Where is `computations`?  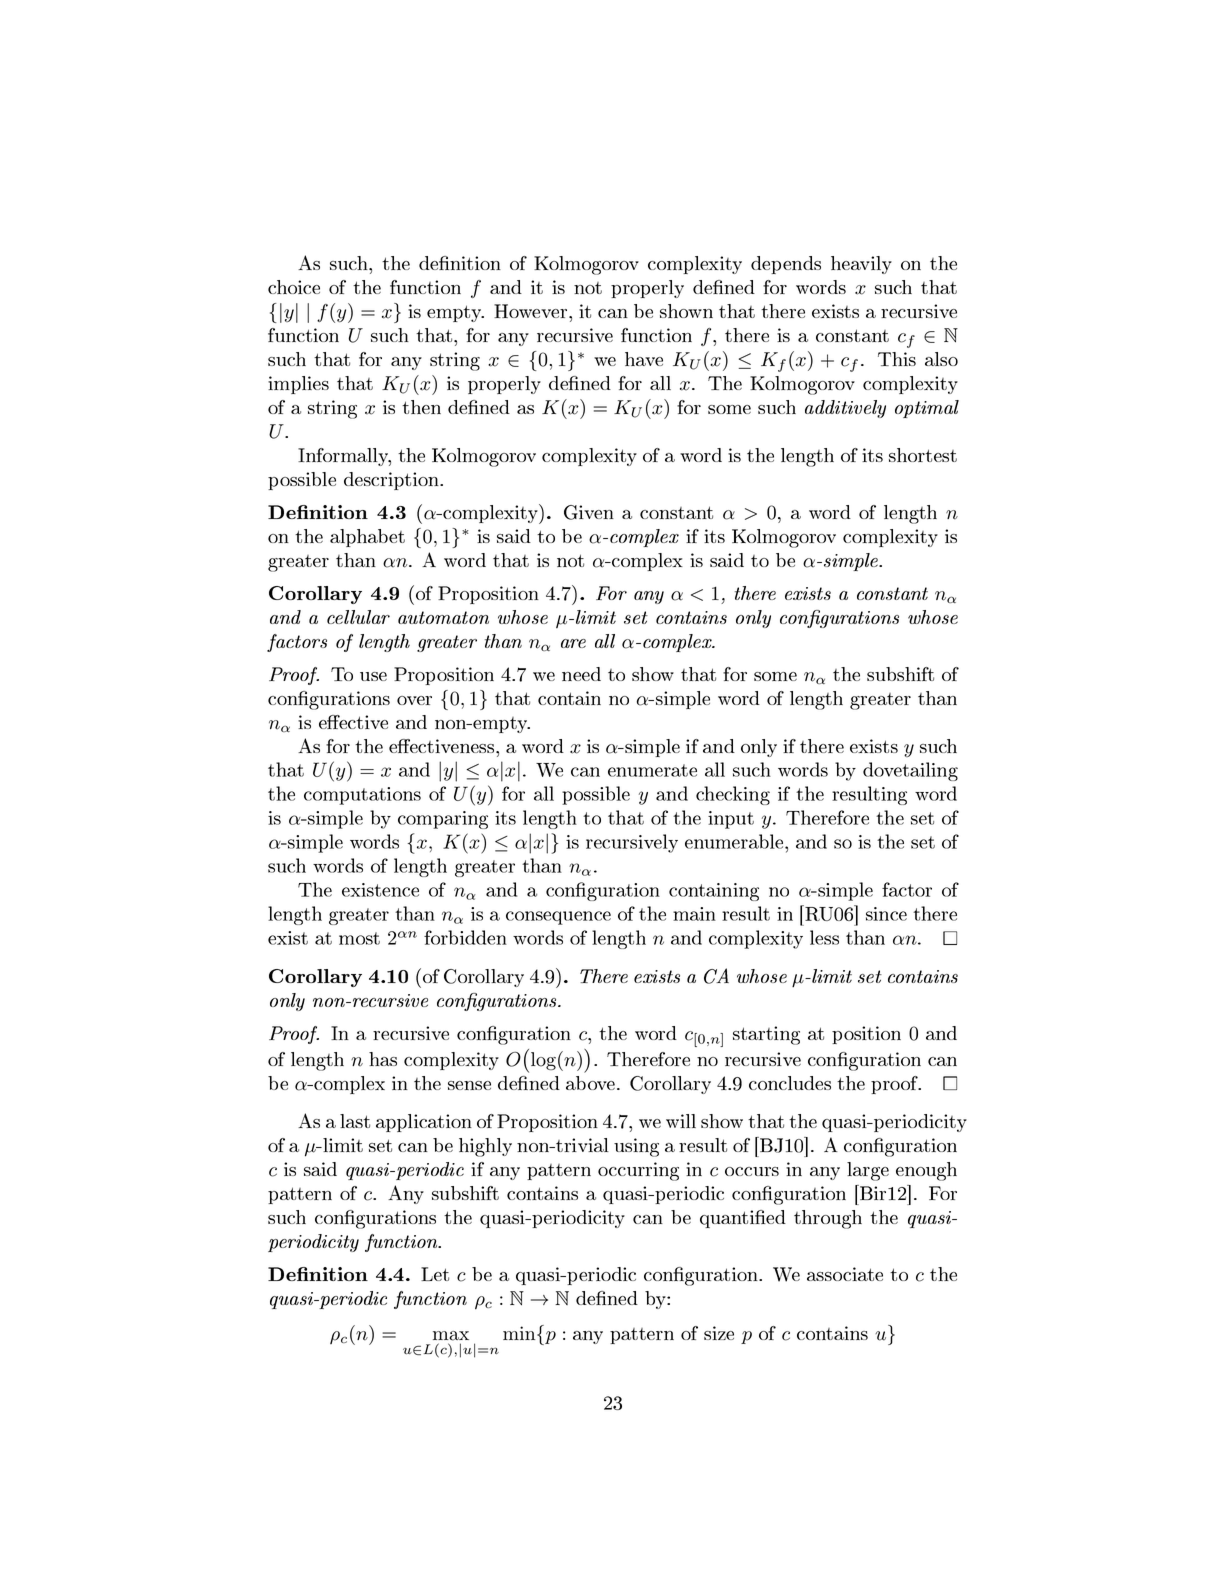 computations is located at coordinates (362, 796).
